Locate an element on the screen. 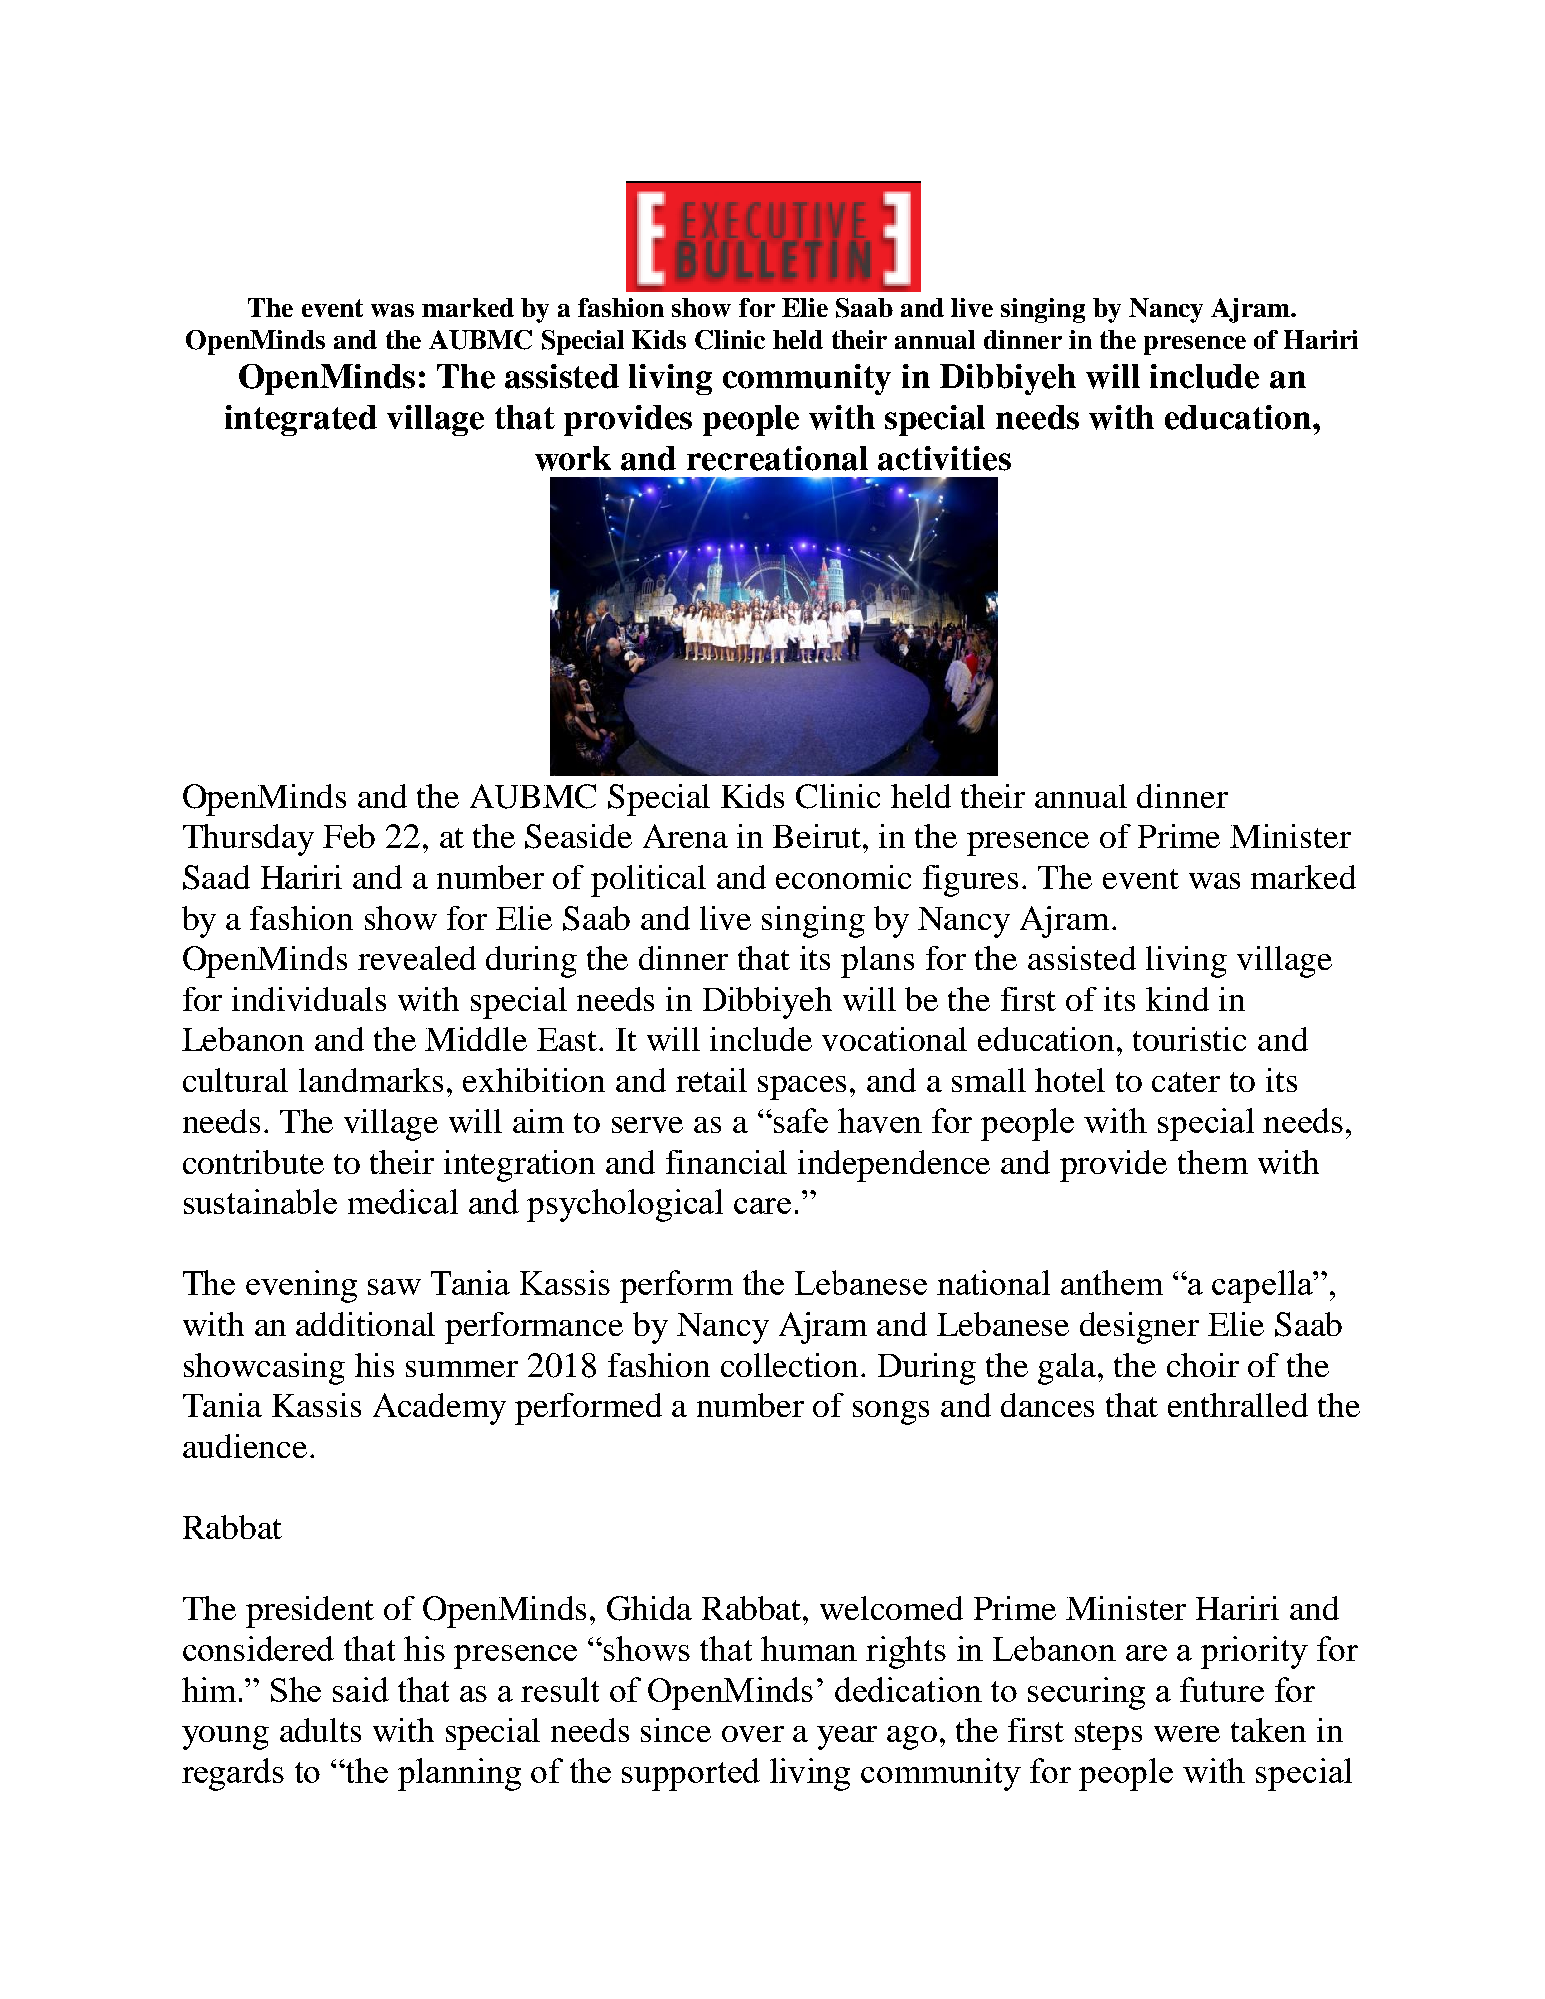  dances is located at coordinates (1047, 1405).
